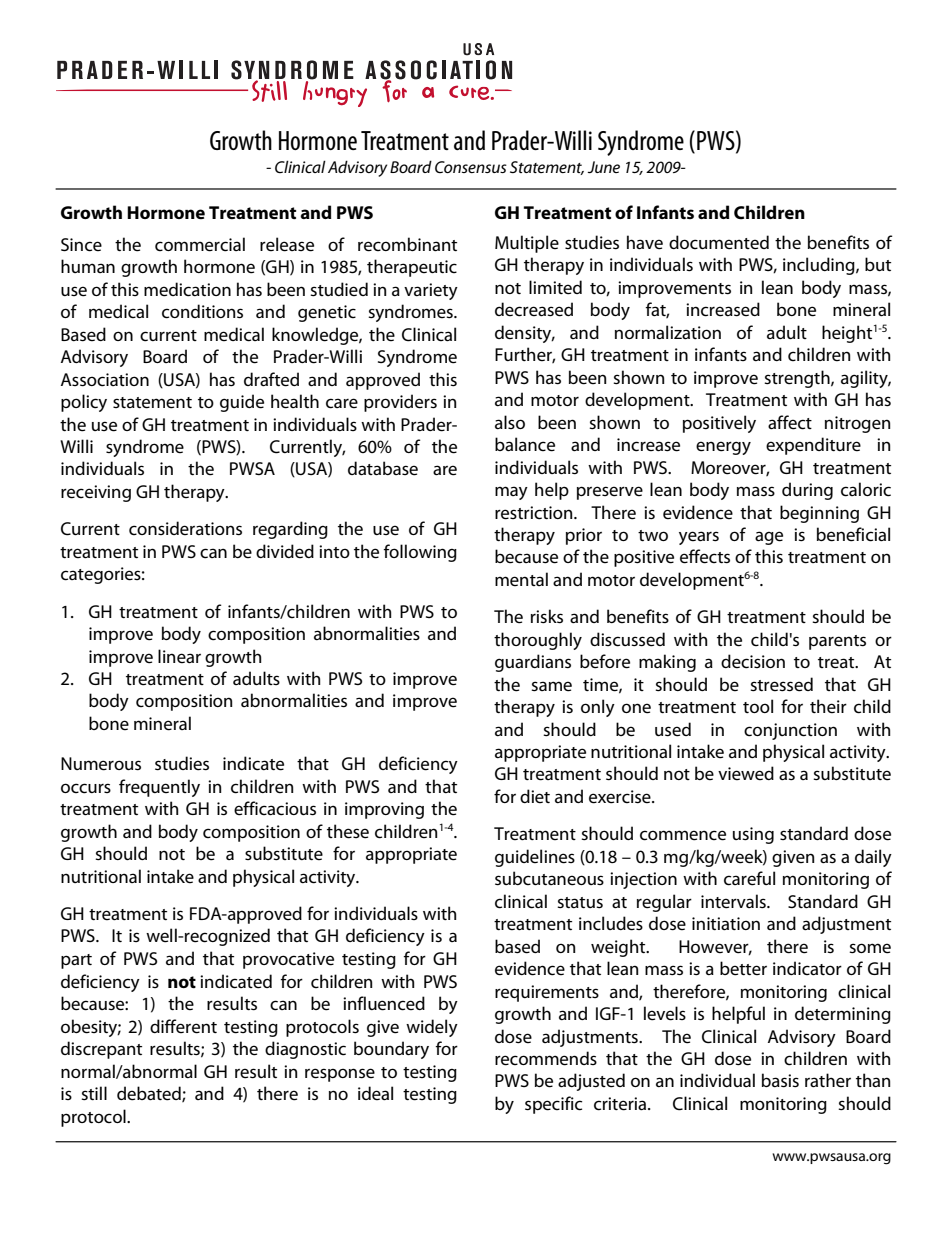 Image resolution: width=952 pixels, height=1233 pixels. Describe the element at coordinates (200, 244) in the document. I see `commercial` at that location.
